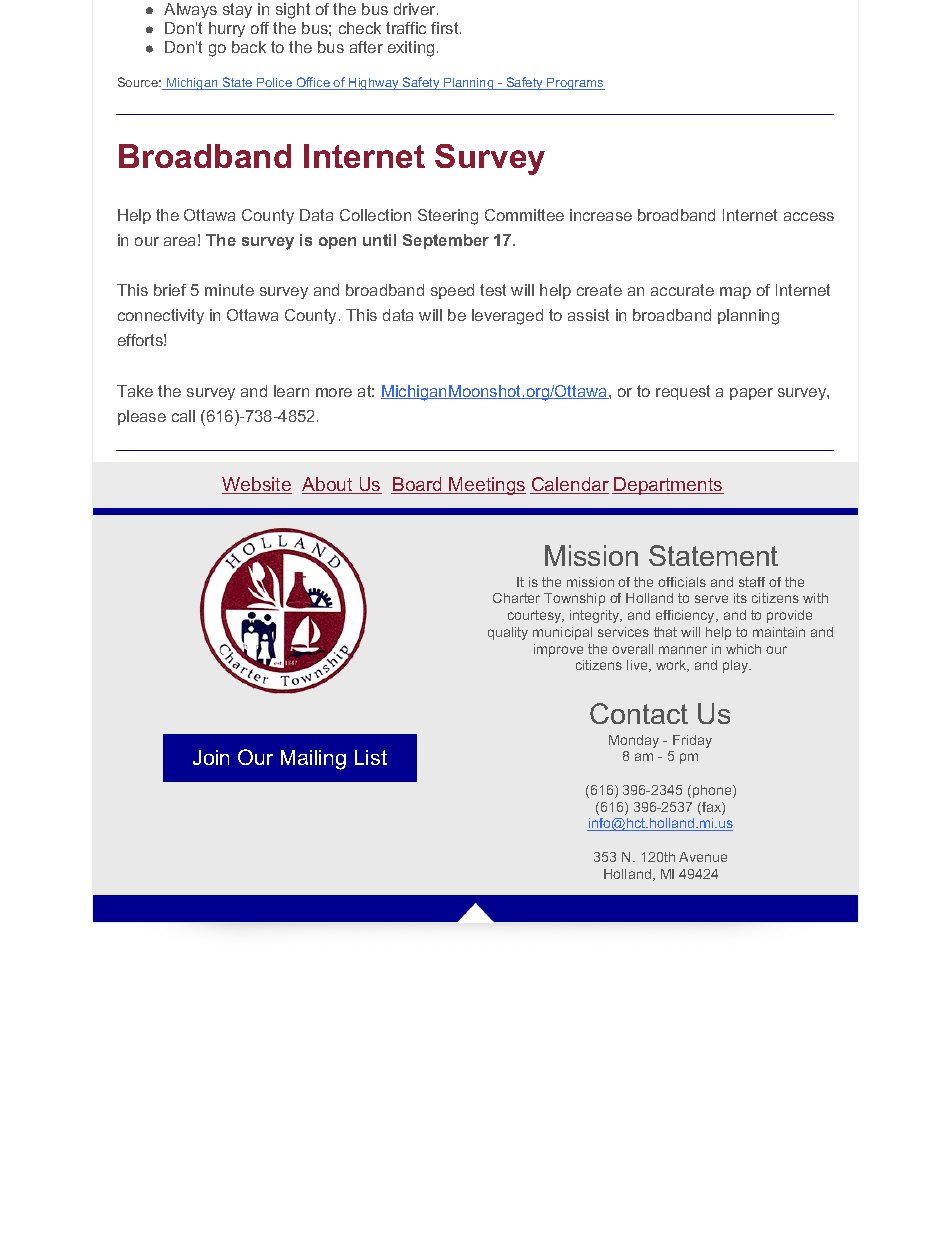  Describe the element at coordinates (371, 757) in the screenshot. I see `List` at that location.
